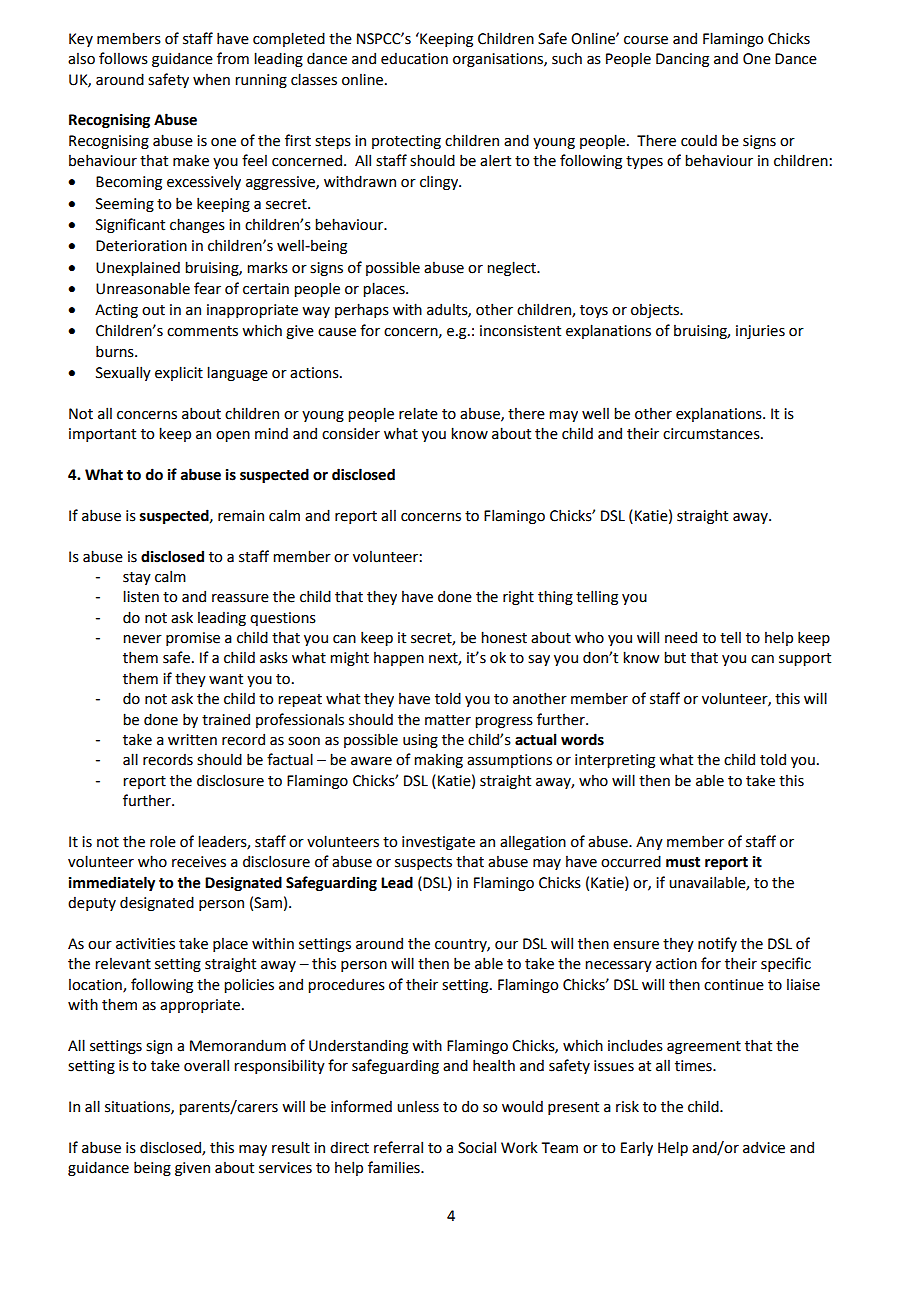 The height and width of the page is (1316, 903). What do you see at coordinates (414, 58) in the page?
I see `education` at bounding box center [414, 58].
